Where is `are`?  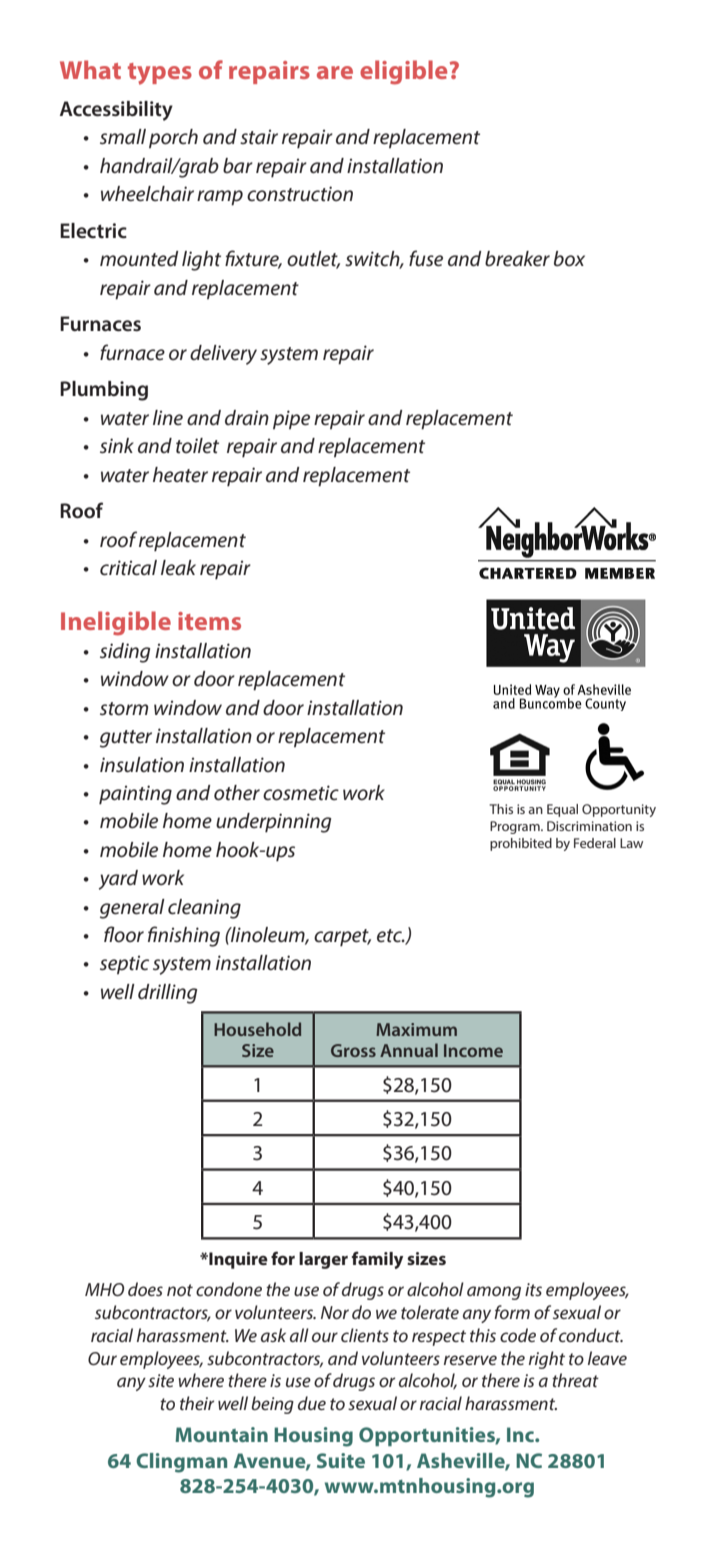 are is located at coordinates (335, 72).
